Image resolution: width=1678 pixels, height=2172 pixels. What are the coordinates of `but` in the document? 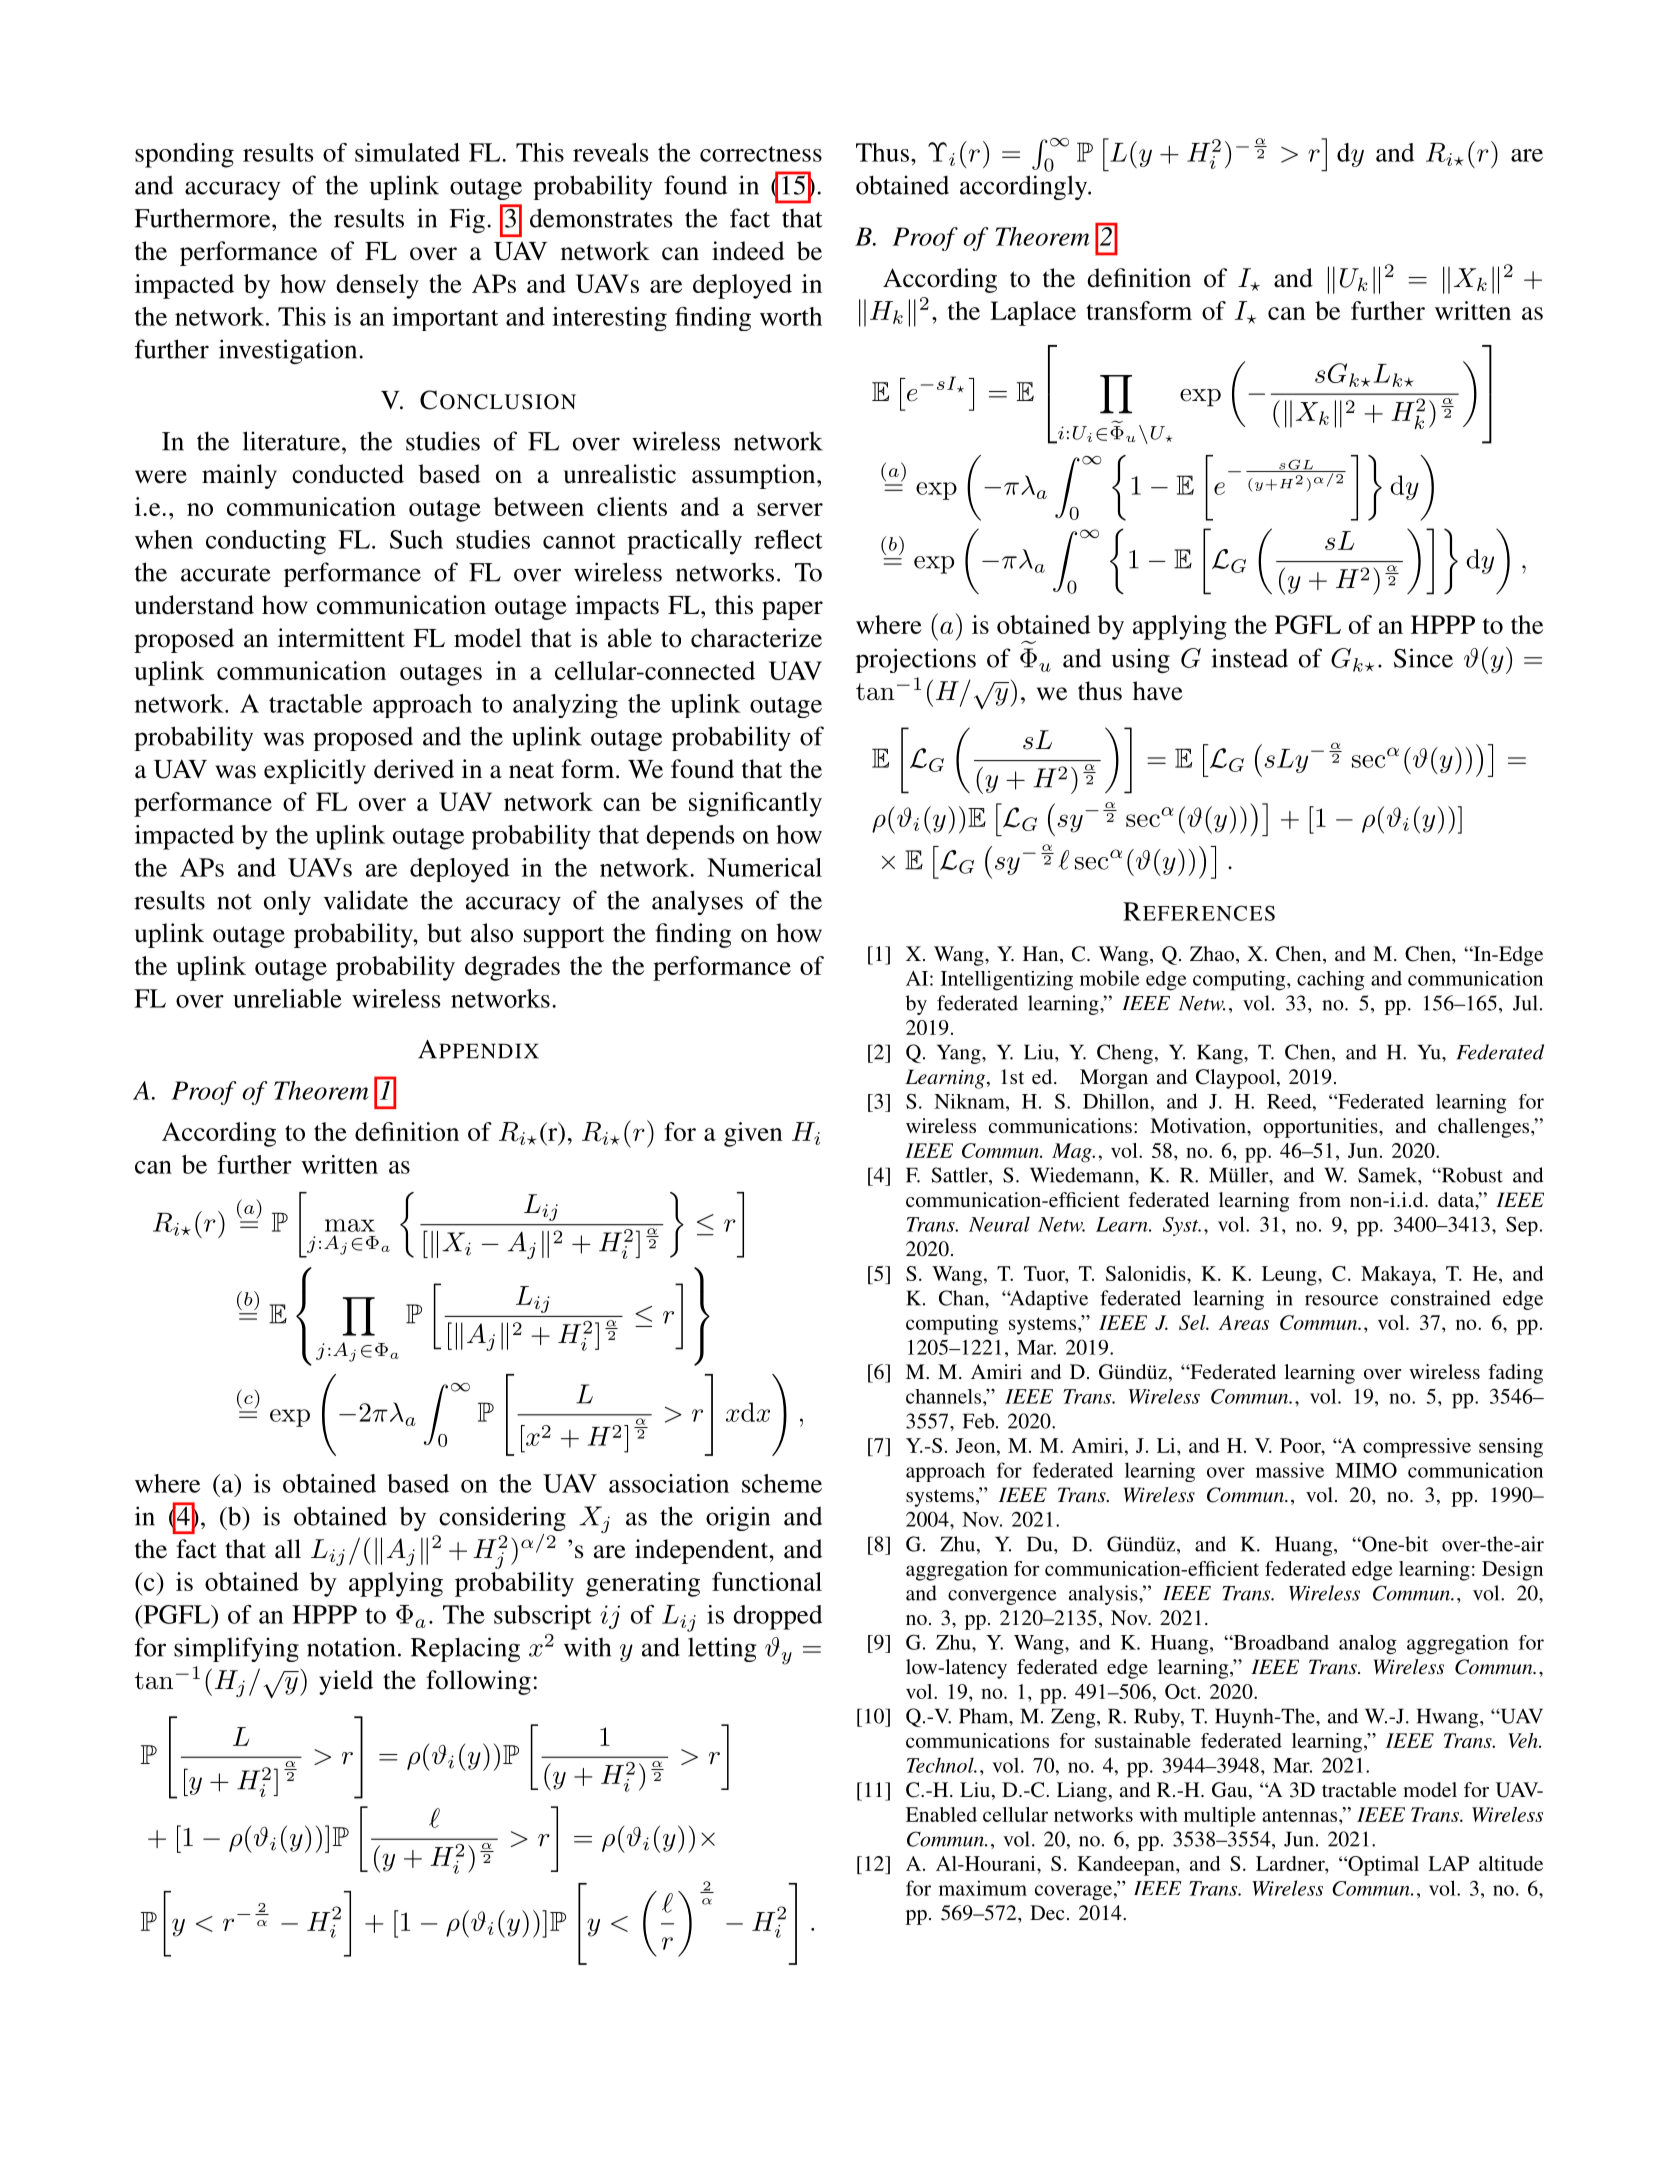 It's located at (444, 933).
